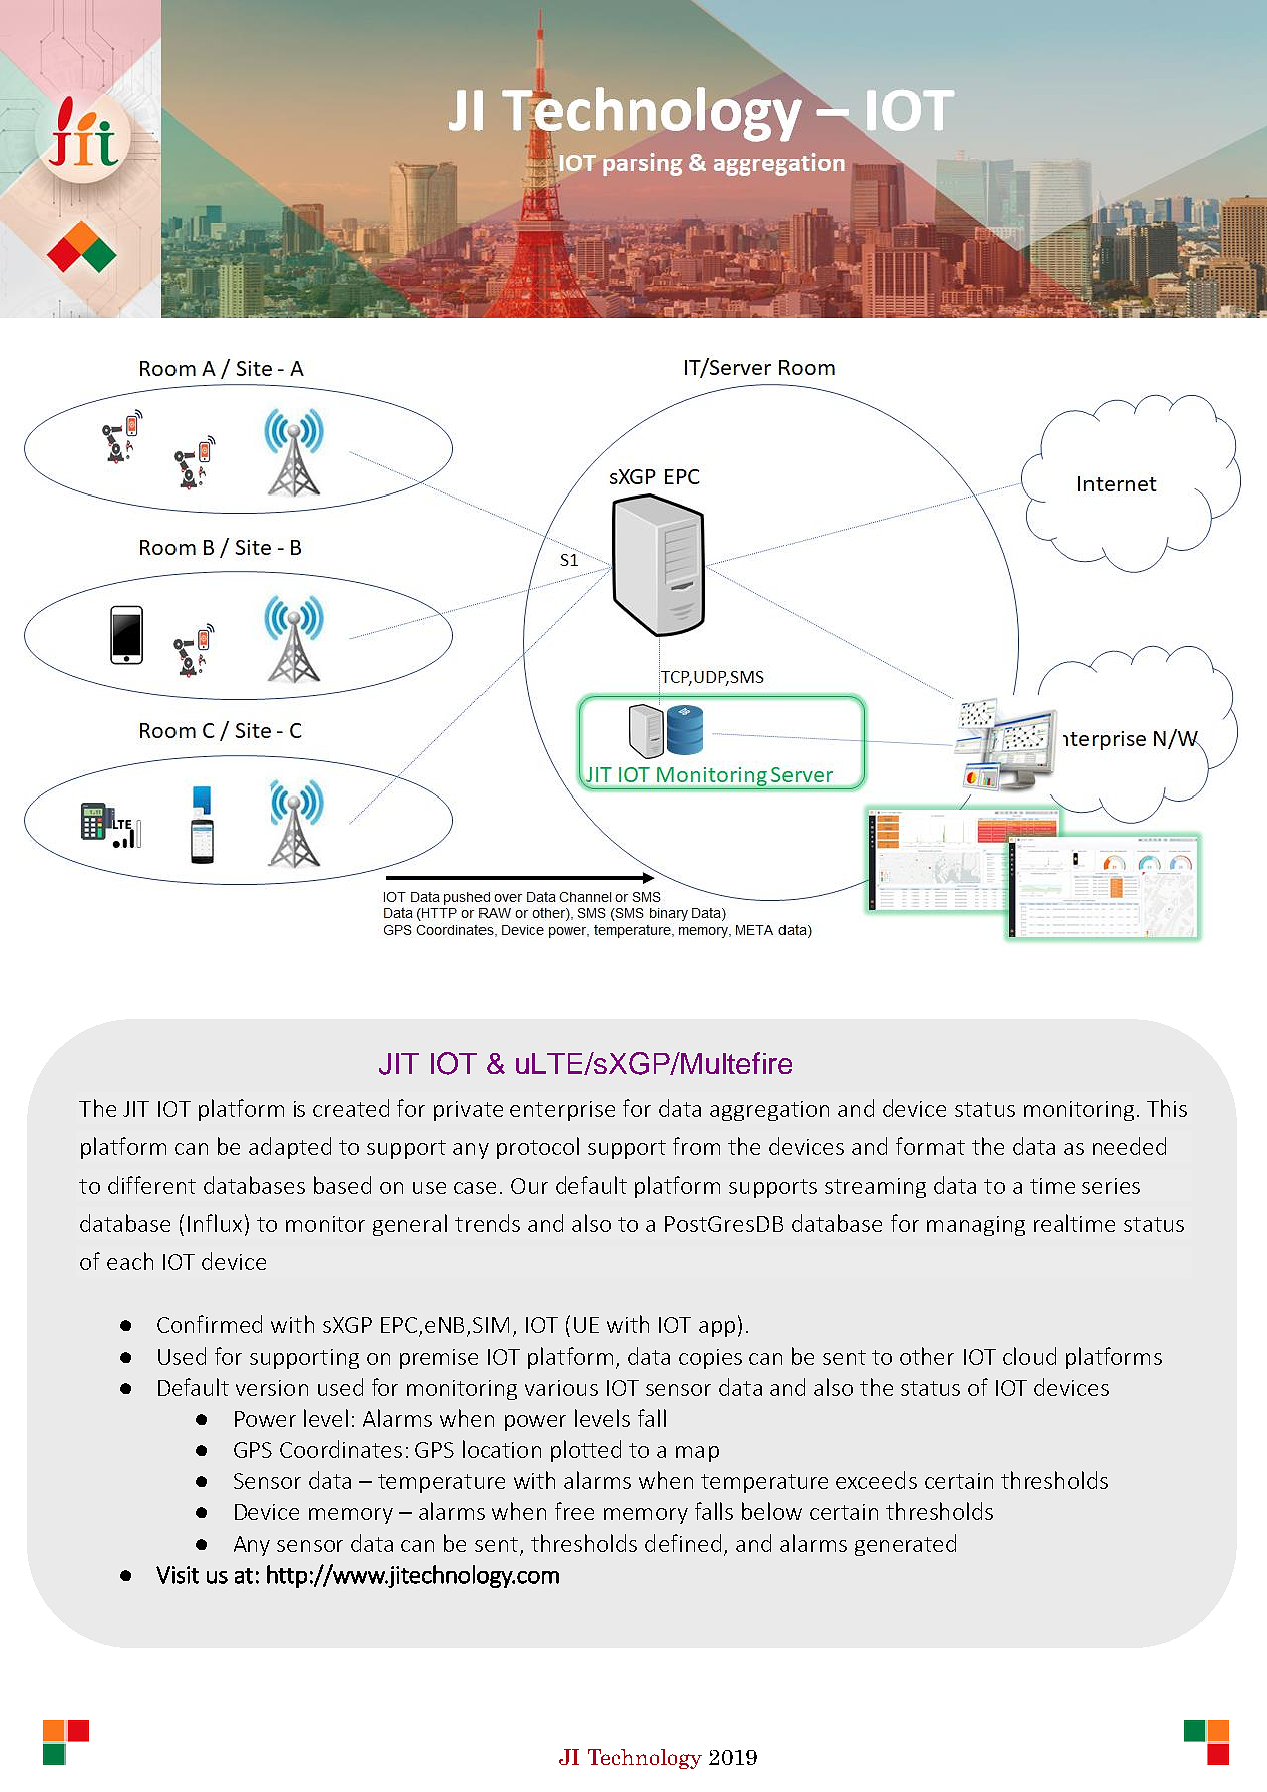  I want to click on created, so click(351, 1108).
